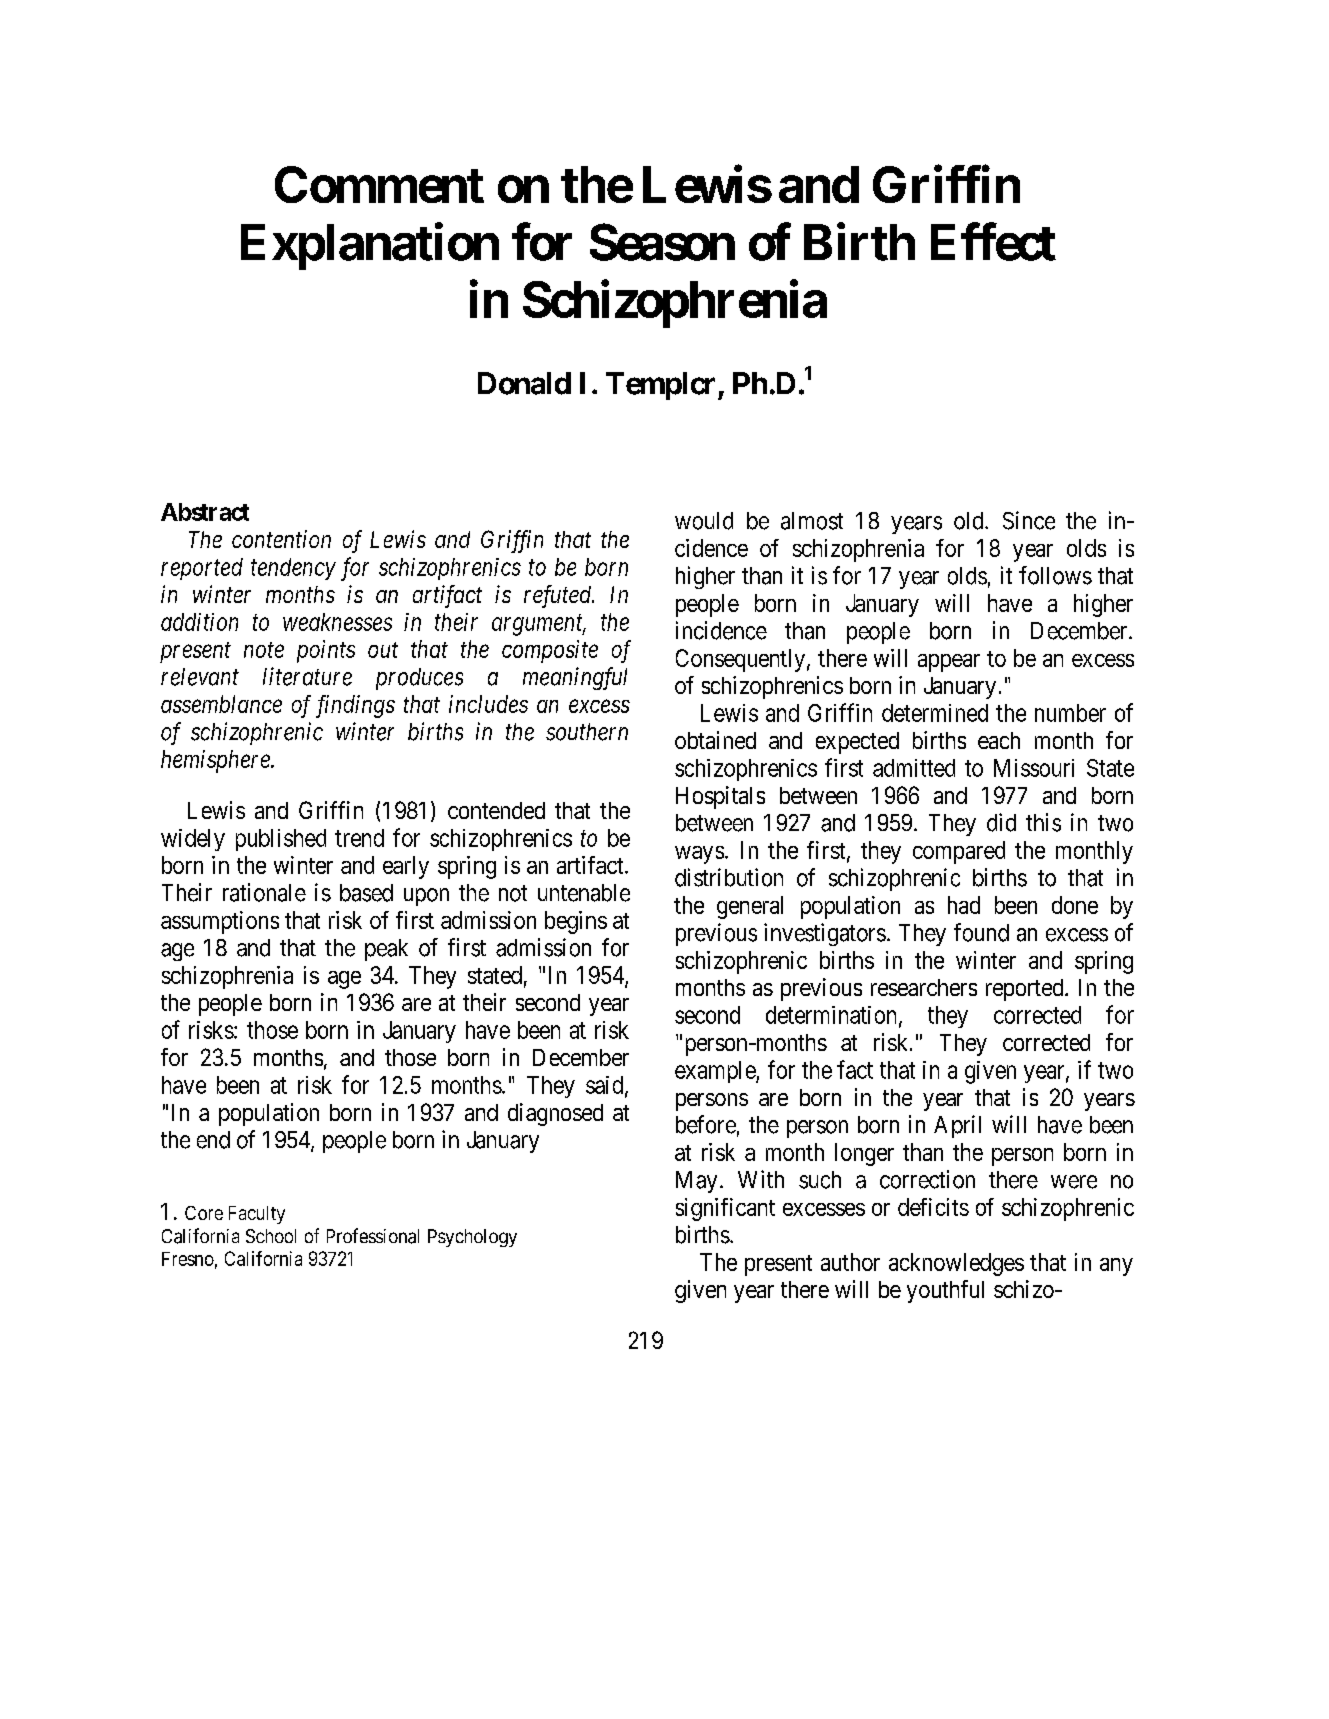 The width and height of the page is (1329, 1719). Describe the element at coordinates (704, 521) in the page. I see `would` at that location.
